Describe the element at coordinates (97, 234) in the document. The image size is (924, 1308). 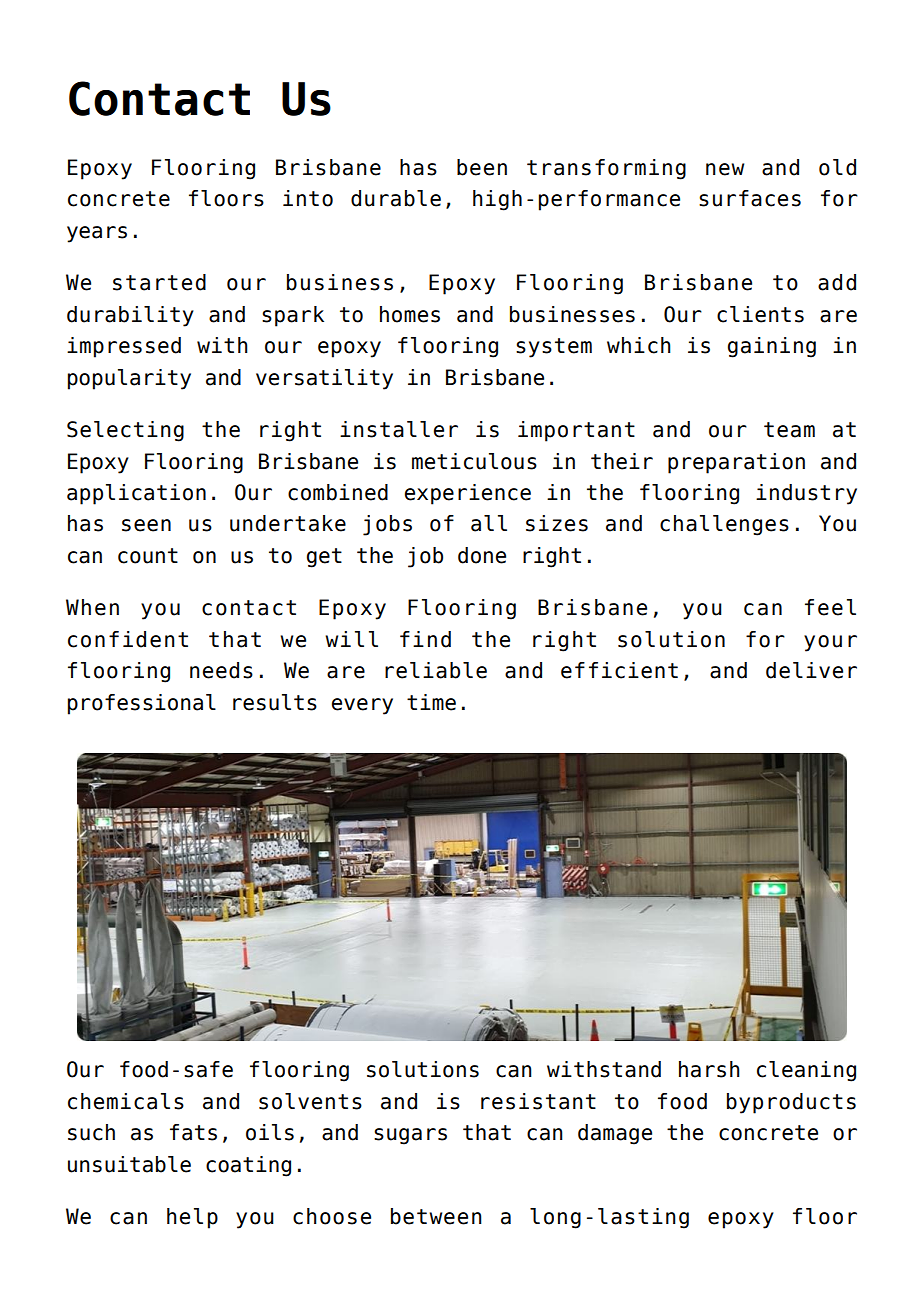
I see `years` at that location.
